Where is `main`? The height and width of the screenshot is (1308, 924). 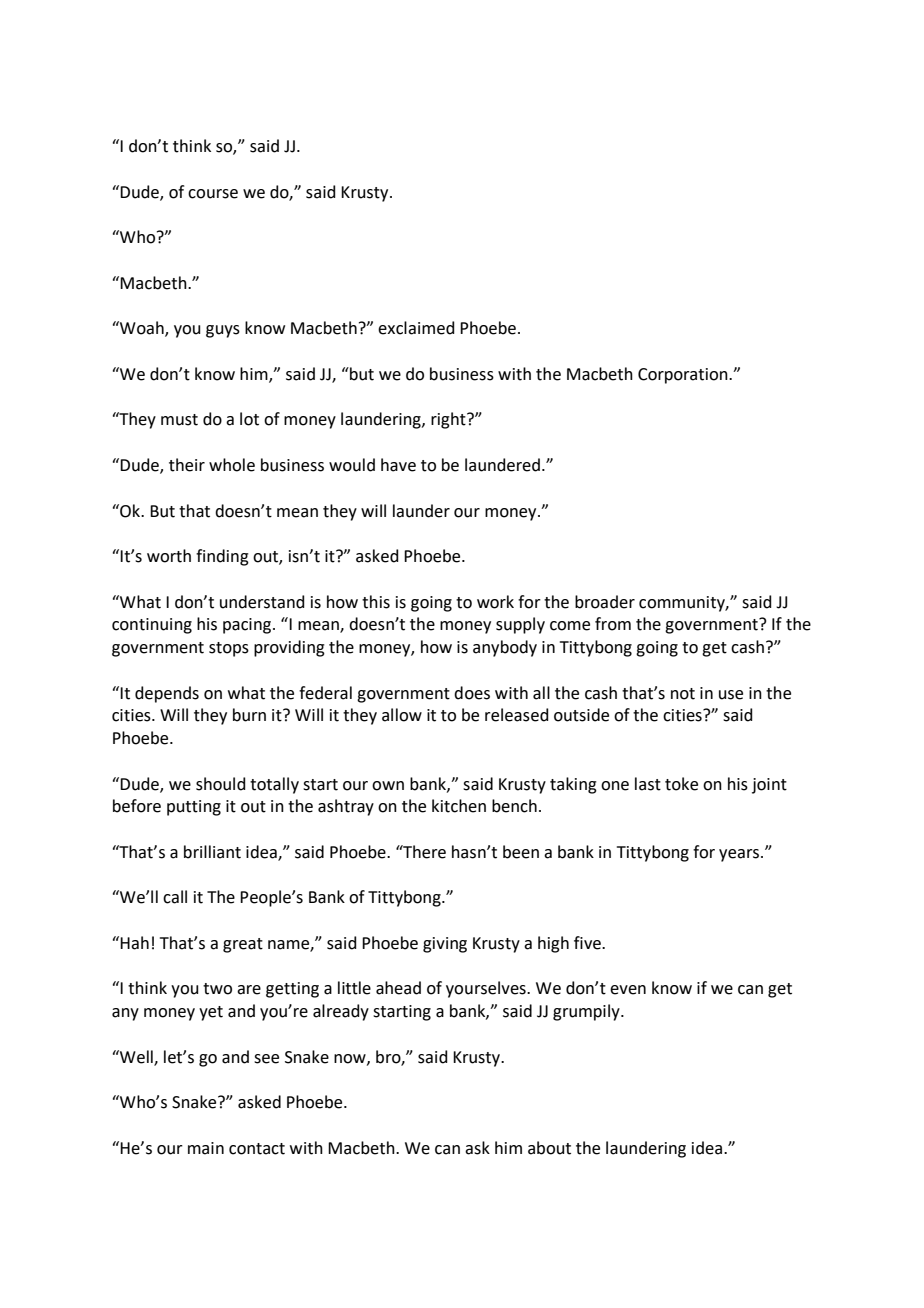
main is located at coordinates (206, 1148).
